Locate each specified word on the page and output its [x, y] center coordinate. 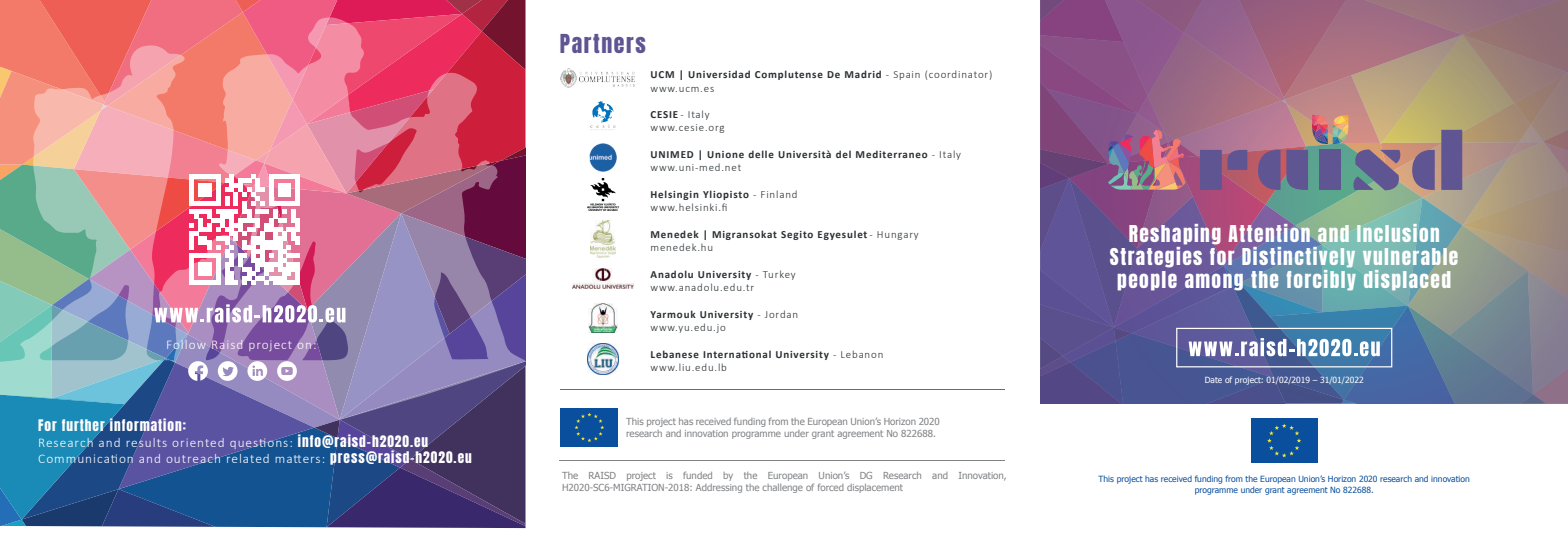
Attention [1269, 233]
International [737, 354]
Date [1213, 380]
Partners [603, 43]
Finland [779, 194]
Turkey [779, 275]
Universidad [719, 74]
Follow [186, 346]
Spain [907, 75]
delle [761, 154]
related [247, 457]
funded [697, 475]
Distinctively [1298, 257]
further [83, 425]
